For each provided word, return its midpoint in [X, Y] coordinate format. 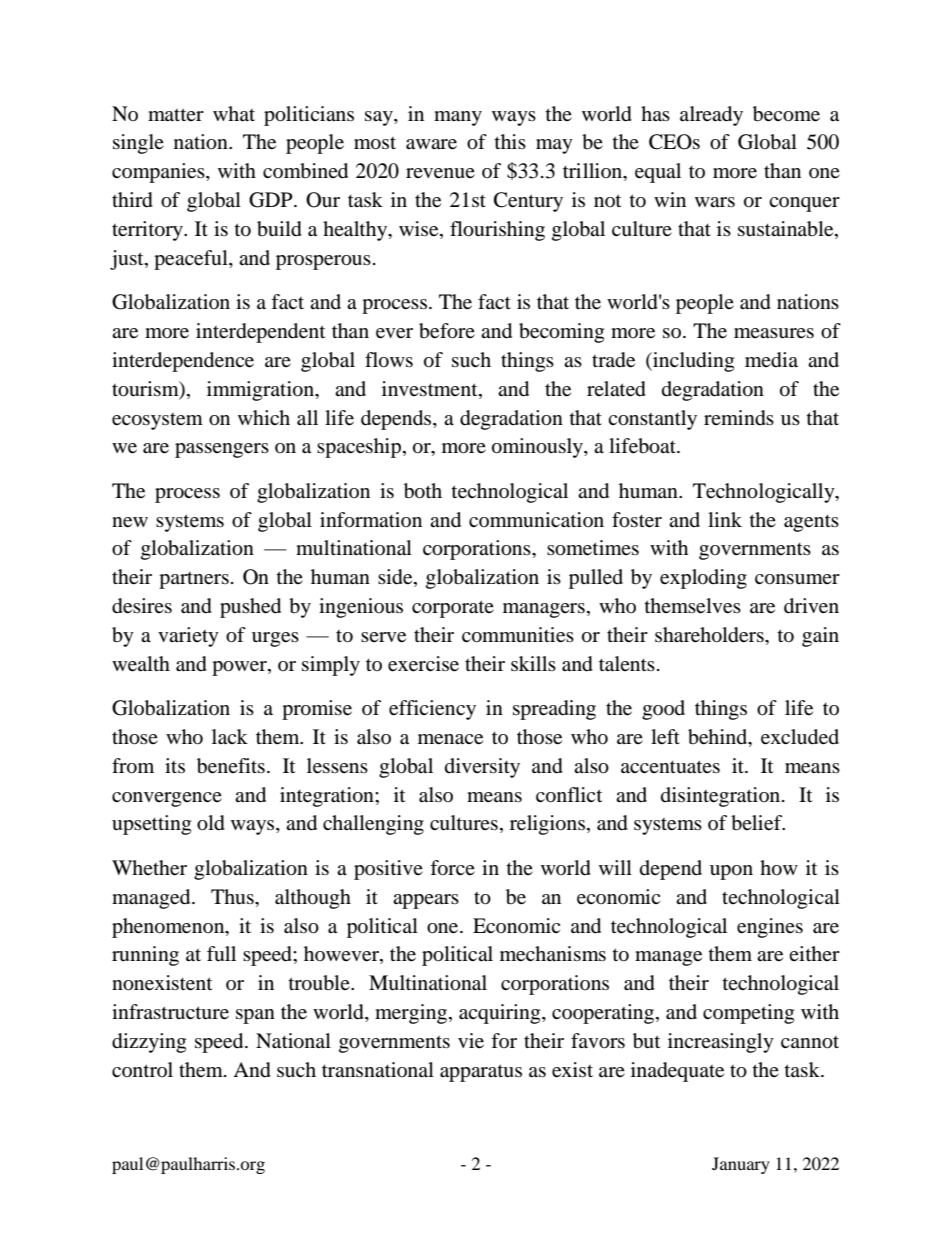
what [234, 113]
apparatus [481, 1073]
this [510, 141]
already [711, 116]
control [142, 1069]
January [741, 1165]
